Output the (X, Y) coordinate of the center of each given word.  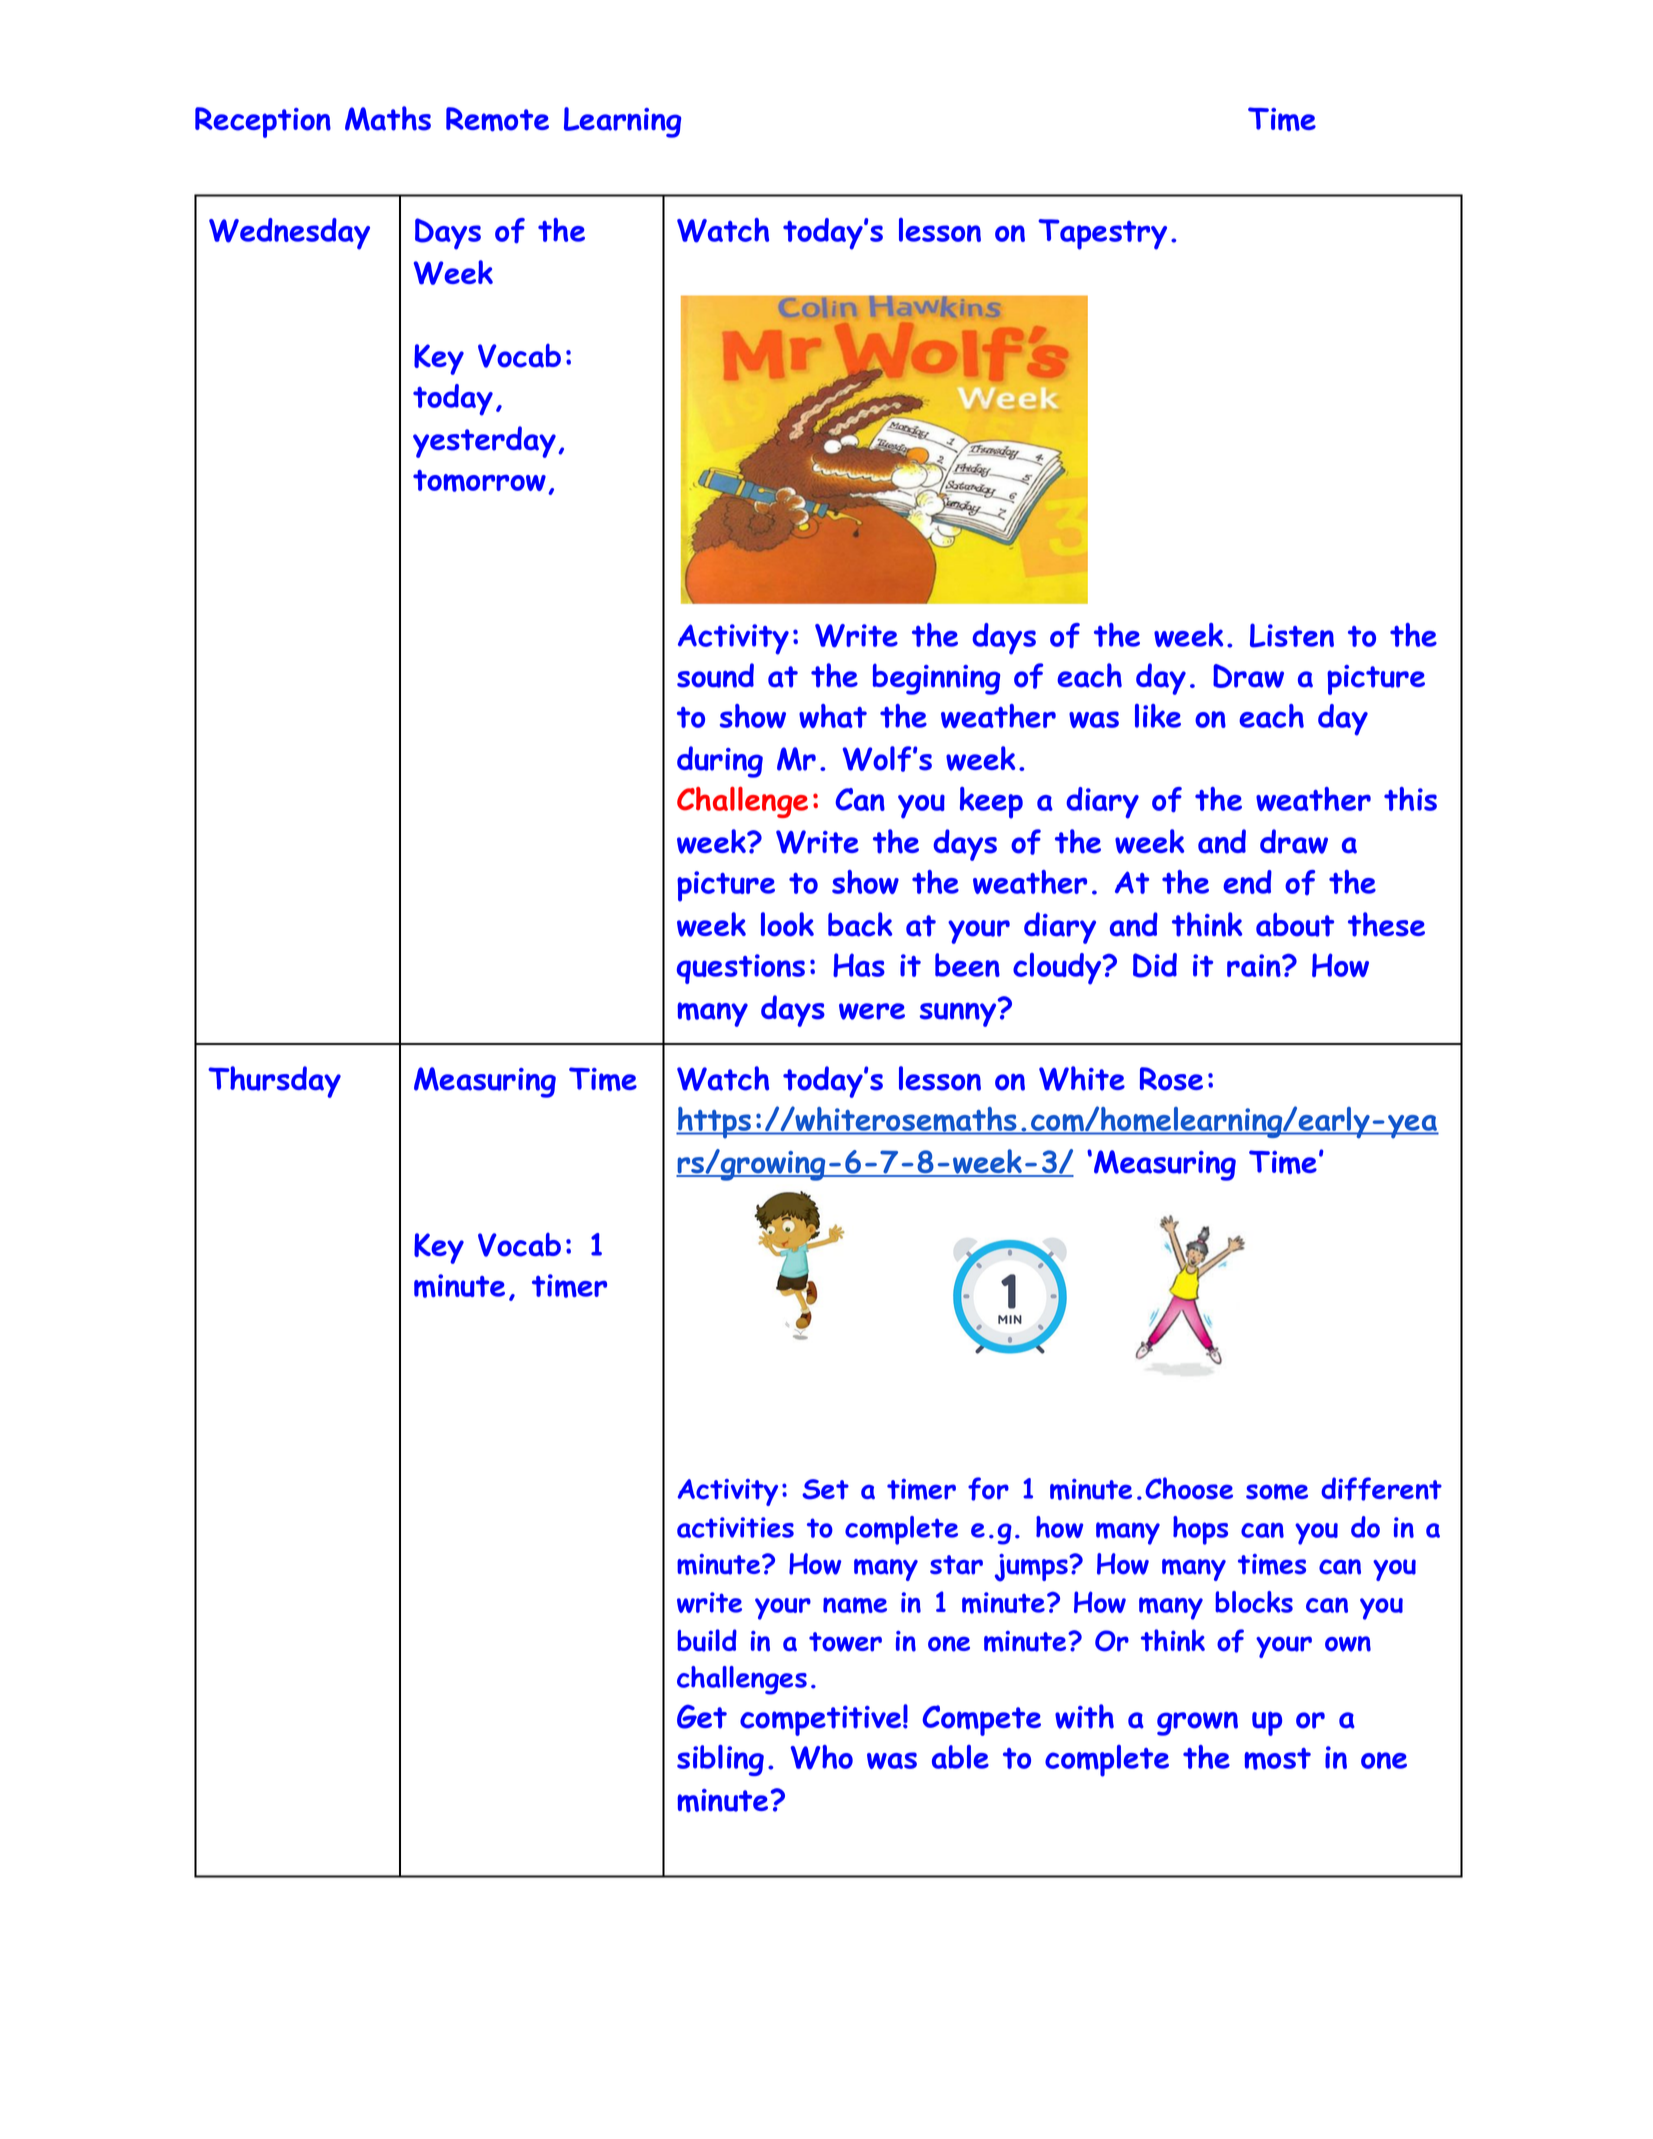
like (1158, 716)
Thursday (274, 1082)
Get (702, 1717)
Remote (497, 119)
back (860, 924)
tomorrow (479, 481)
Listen (1292, 635)
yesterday (484, 442)
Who (822, 1757)
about (1295, 924)
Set (825, 1489)
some (1277, 1492)
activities (735, 1527)
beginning (936, 679)
